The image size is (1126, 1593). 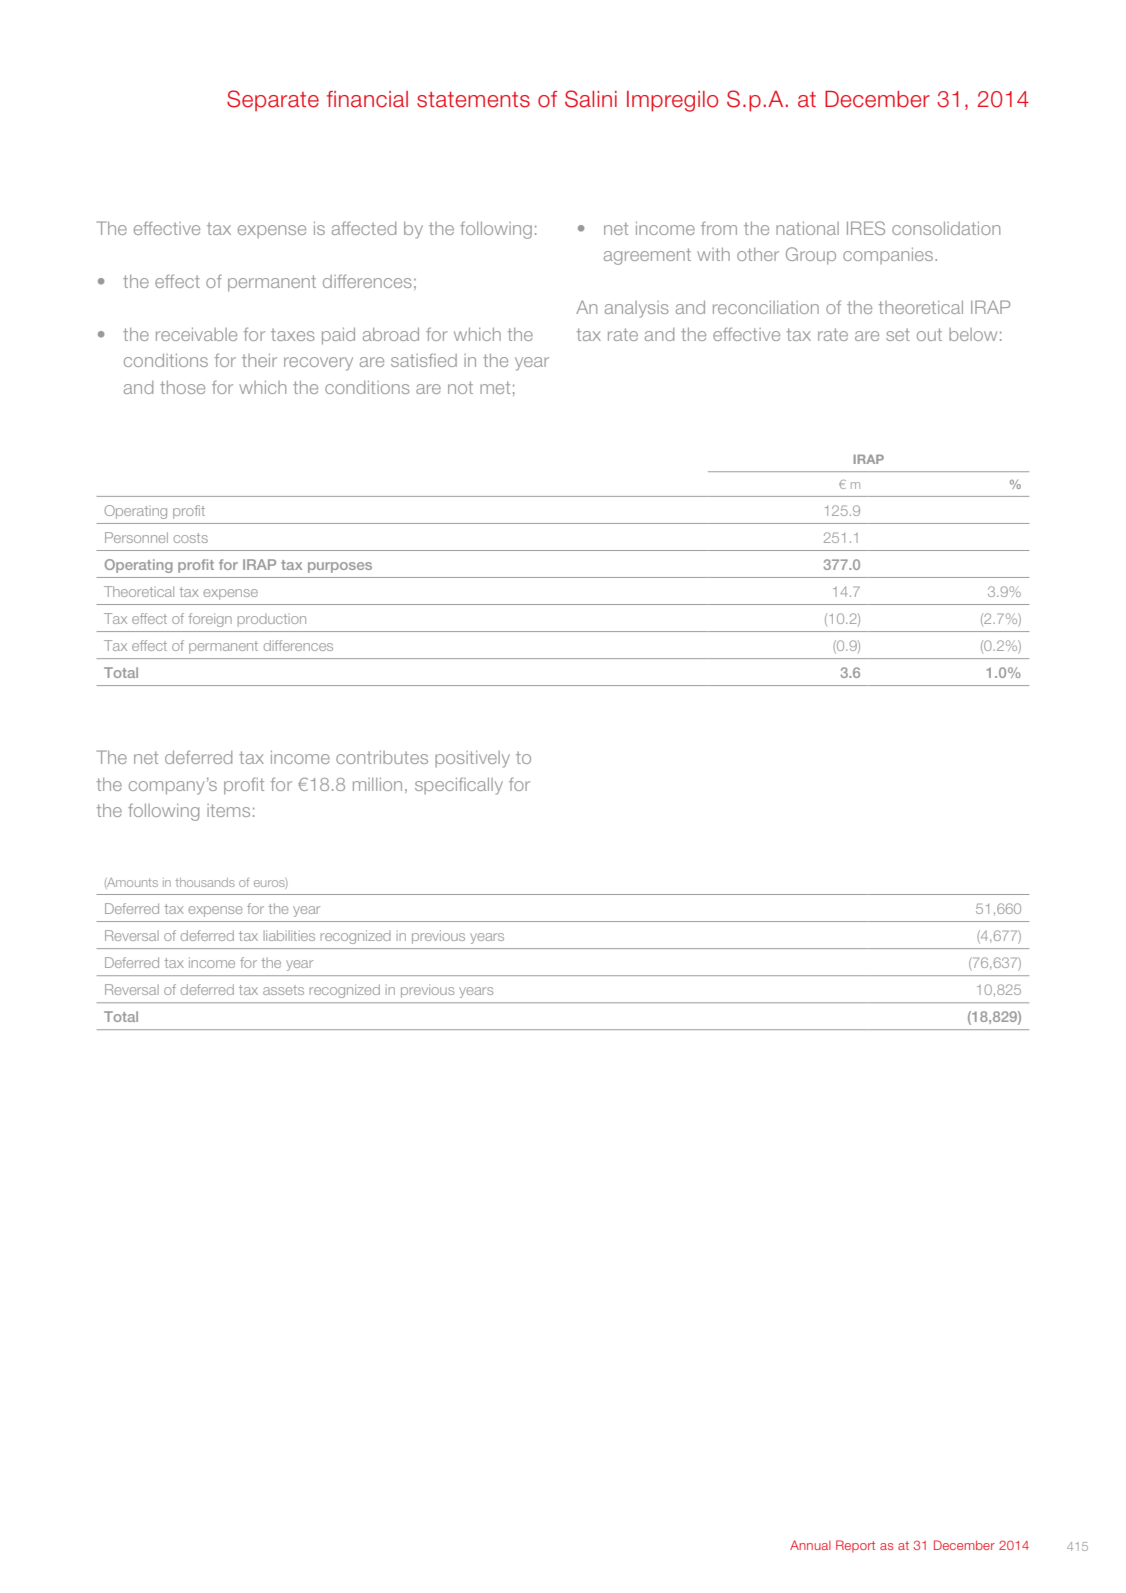 I want to click on national, so click(x=807, y=228).
